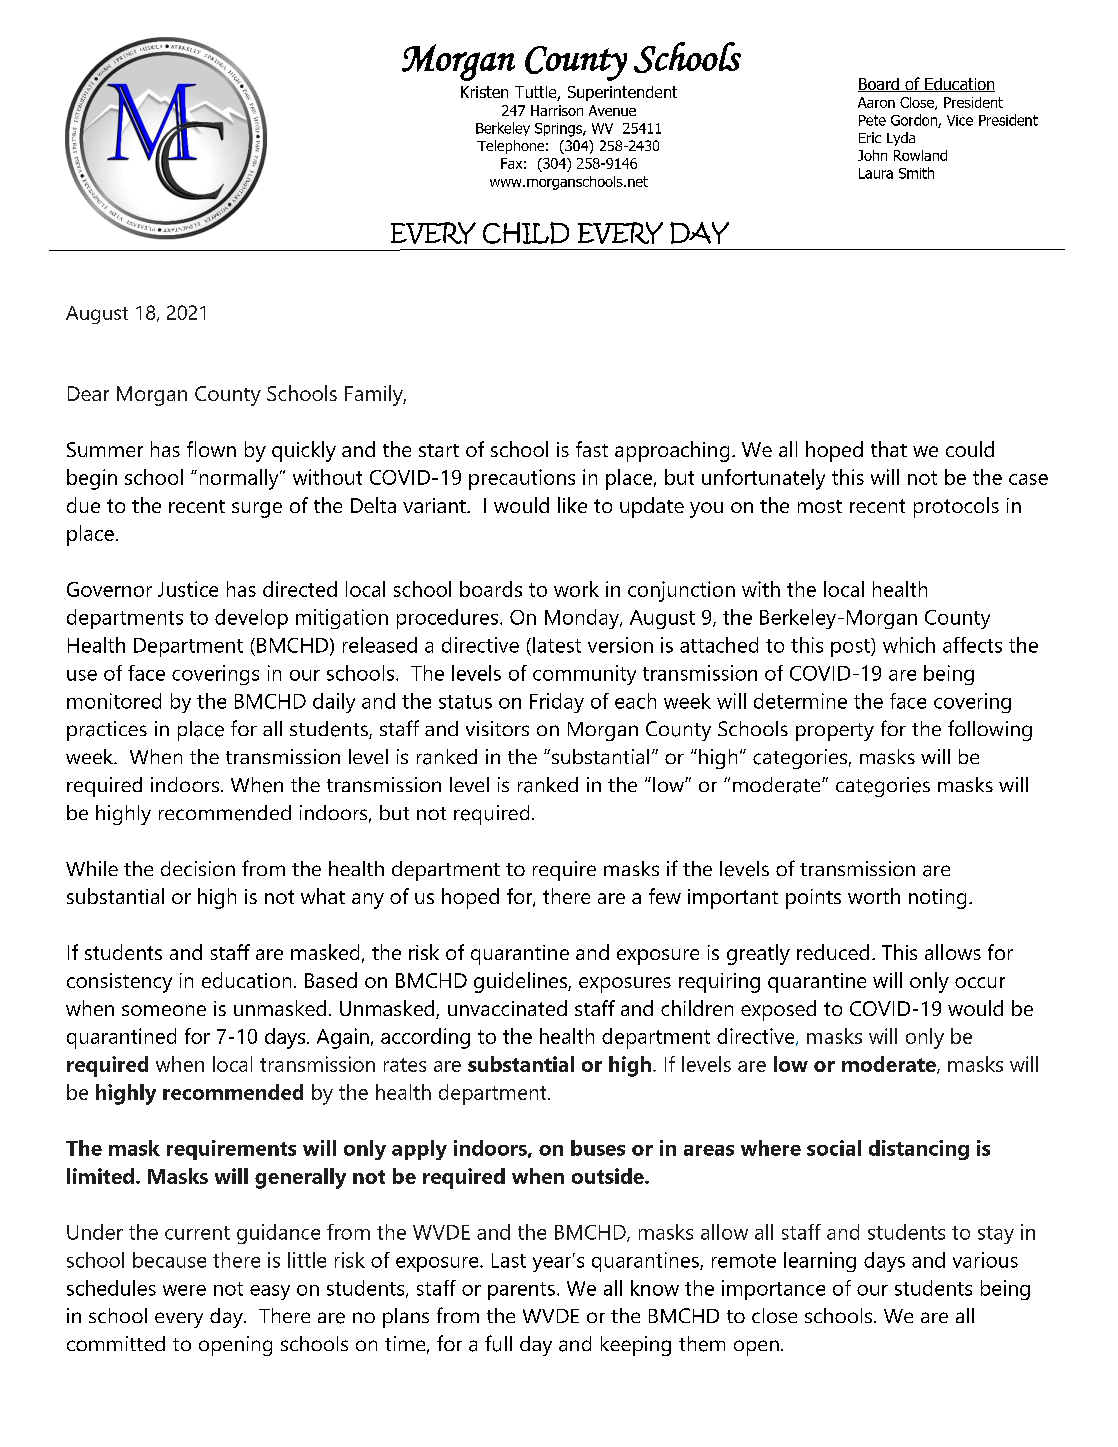 The width and height of the document is (1118, 1447). I want to click on monitored, so click(114, 701).
